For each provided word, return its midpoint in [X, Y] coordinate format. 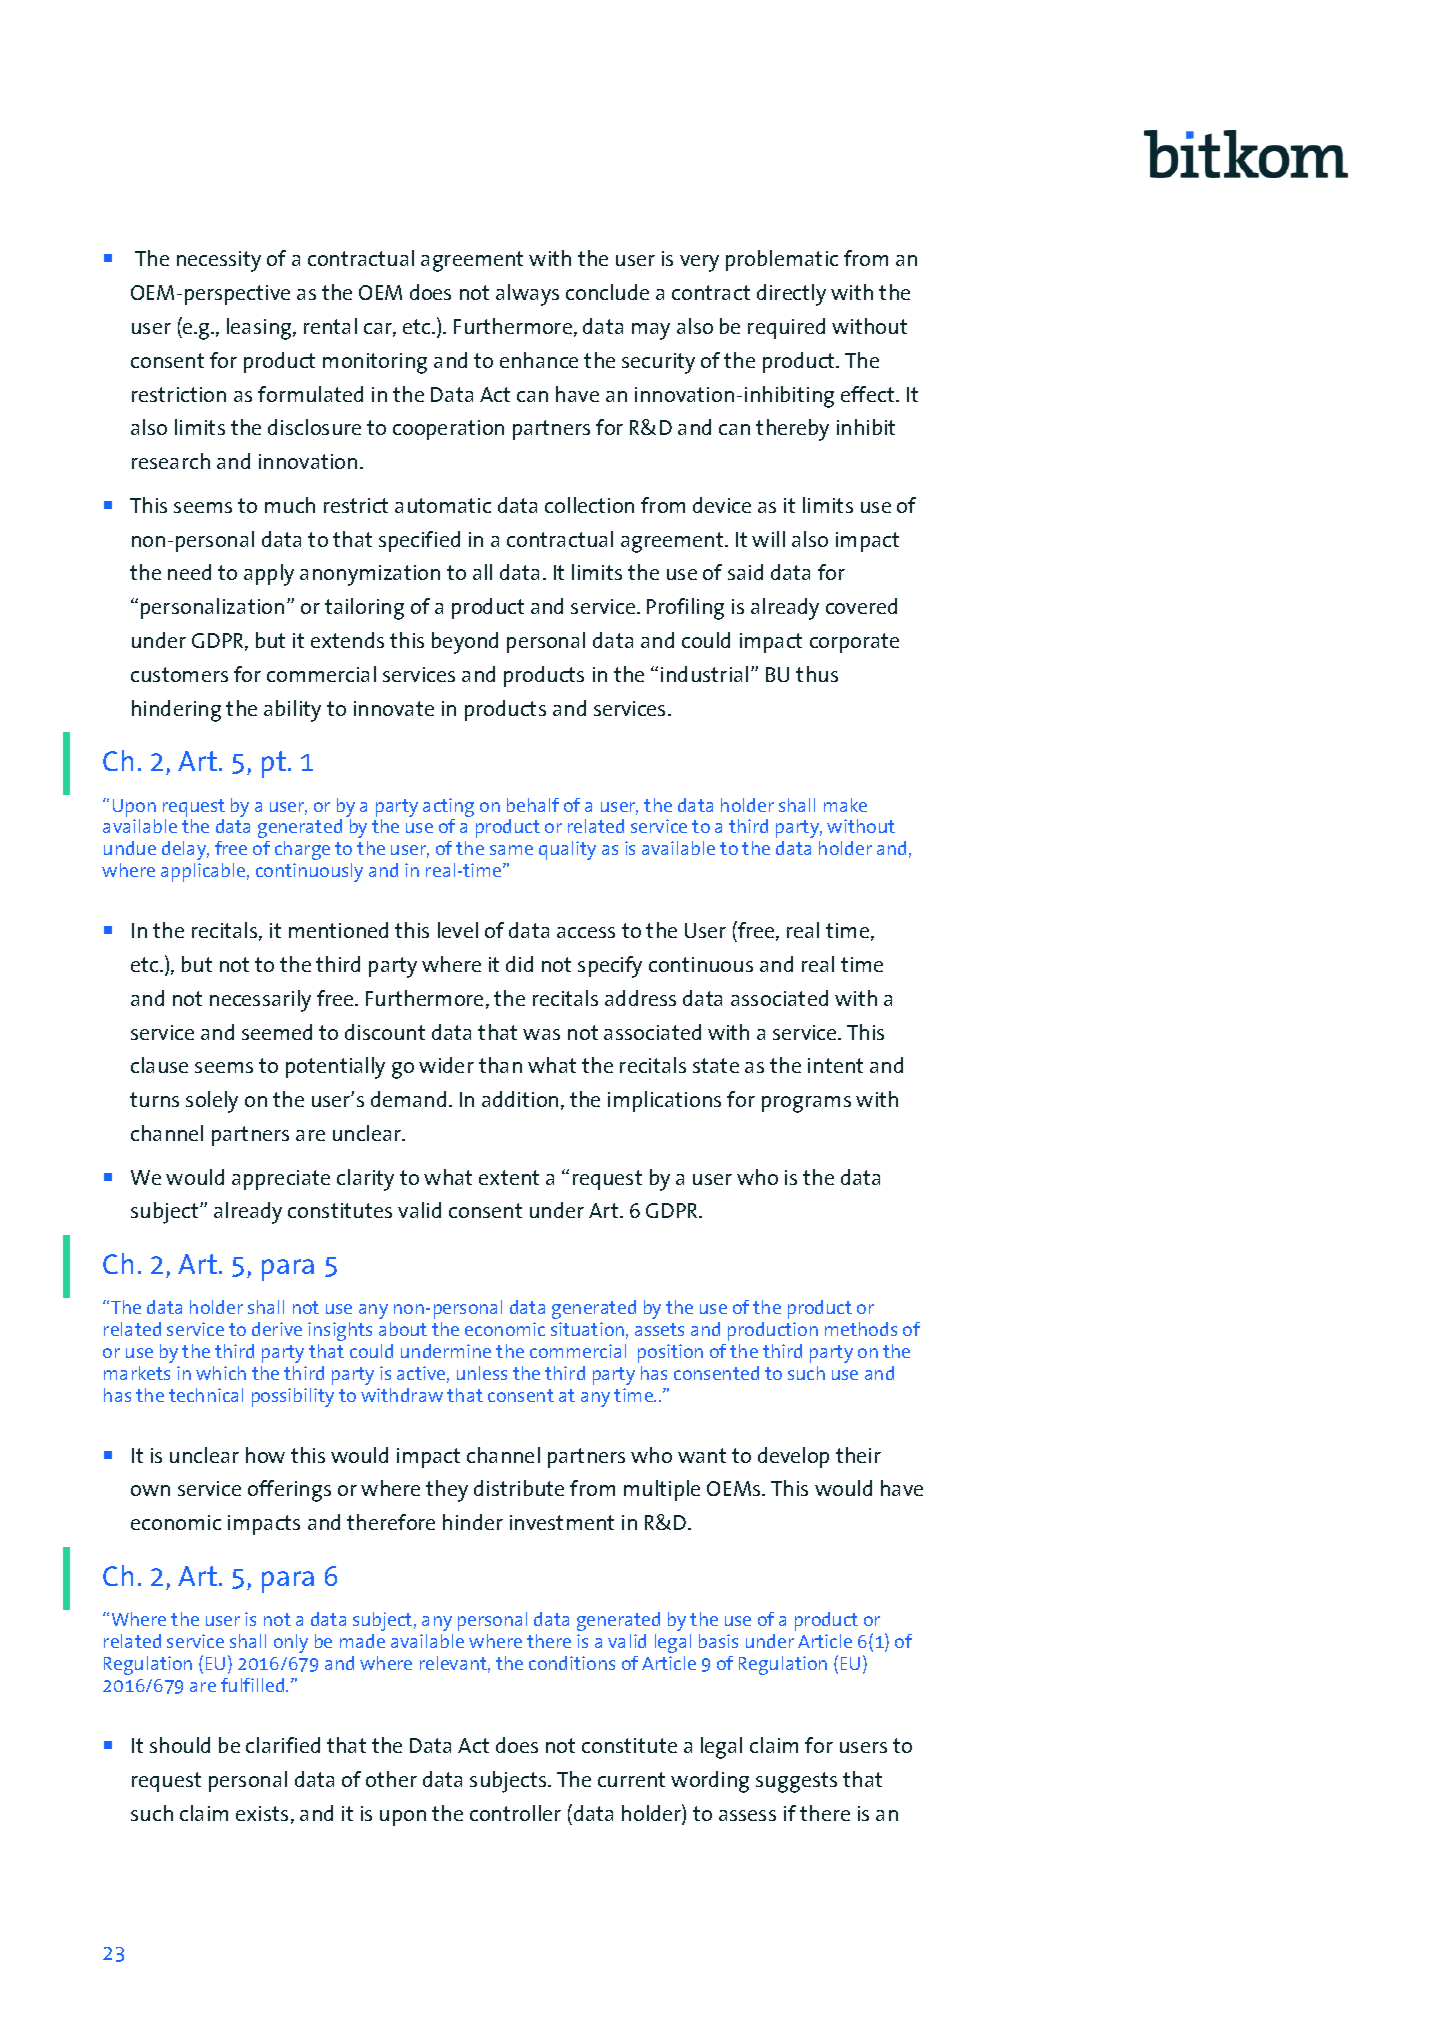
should [180, 1745]
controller [515, 1813]
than [500, 1065]
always [527, 295]
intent [835, 1065]
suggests [796, 1782]
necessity [219, 261]
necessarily [260, 1001]
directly [791, 295]
